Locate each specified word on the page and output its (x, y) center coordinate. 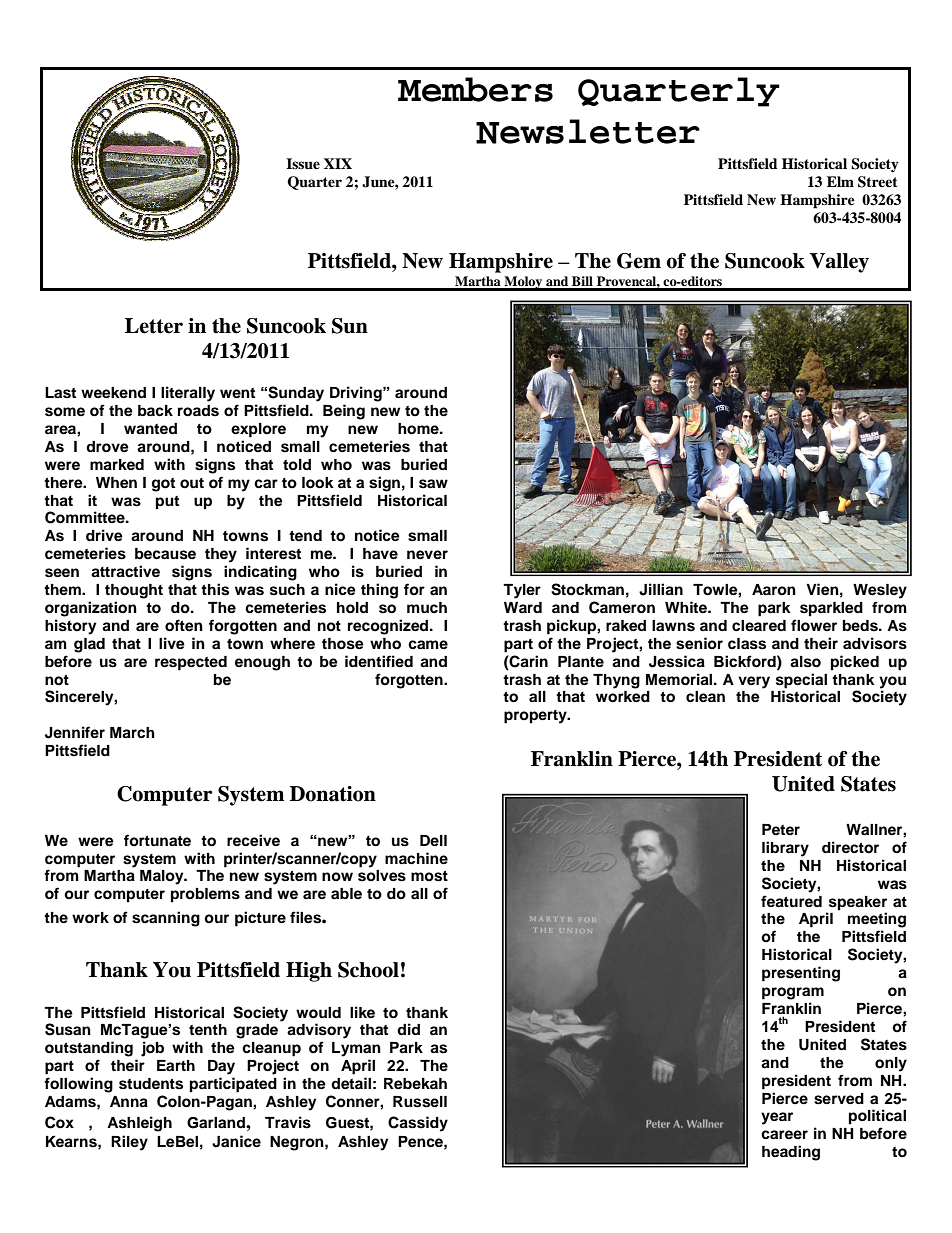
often (184, 625)
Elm (840, 181)
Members (475, 89)
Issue (303, 164)
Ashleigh (139, 1124)
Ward (523, 607)
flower (814, 625)
